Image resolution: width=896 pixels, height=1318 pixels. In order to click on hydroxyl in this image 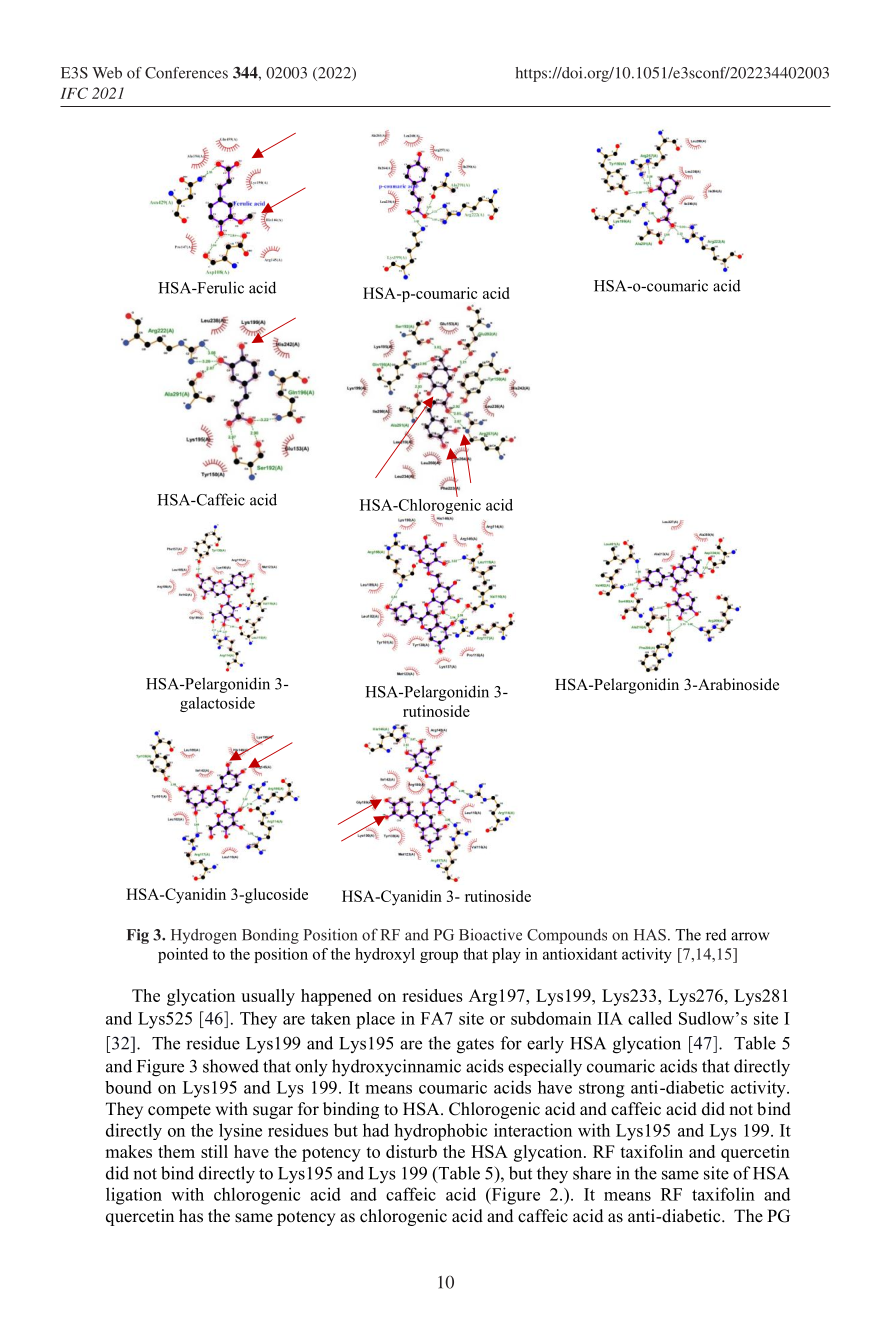, I will do `click(385, 955)`.
